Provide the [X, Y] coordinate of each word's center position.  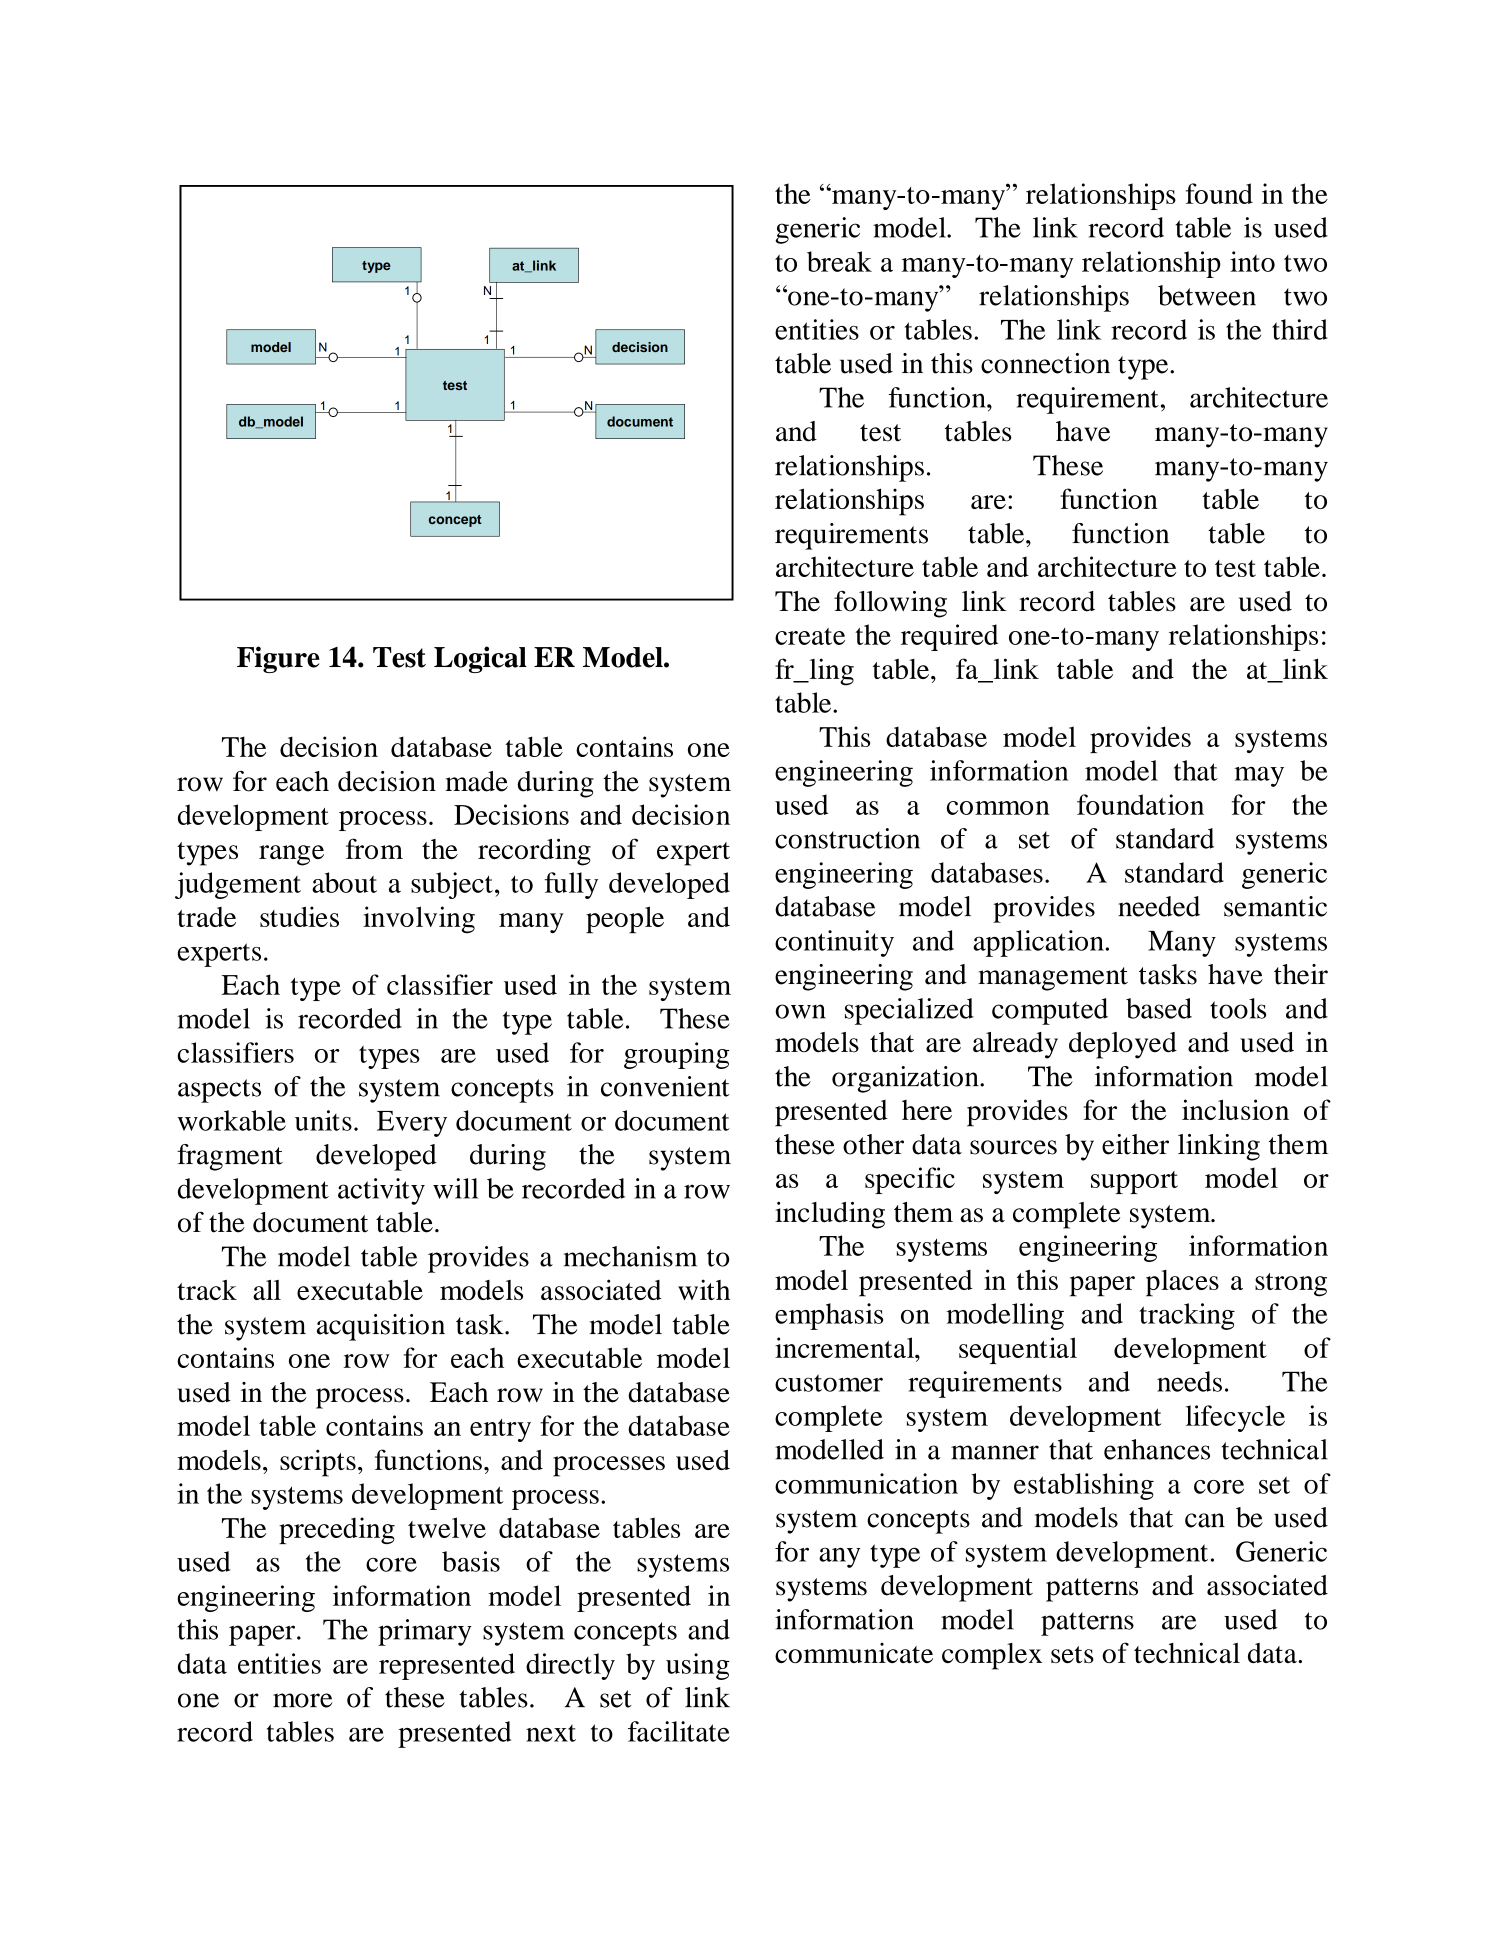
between [1207, 295]
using [697, 1666]
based [1159, 1008]
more [302, 1700]
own [800, 1011]
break [839, 261]
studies [299, 916]
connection [1045, 363]
